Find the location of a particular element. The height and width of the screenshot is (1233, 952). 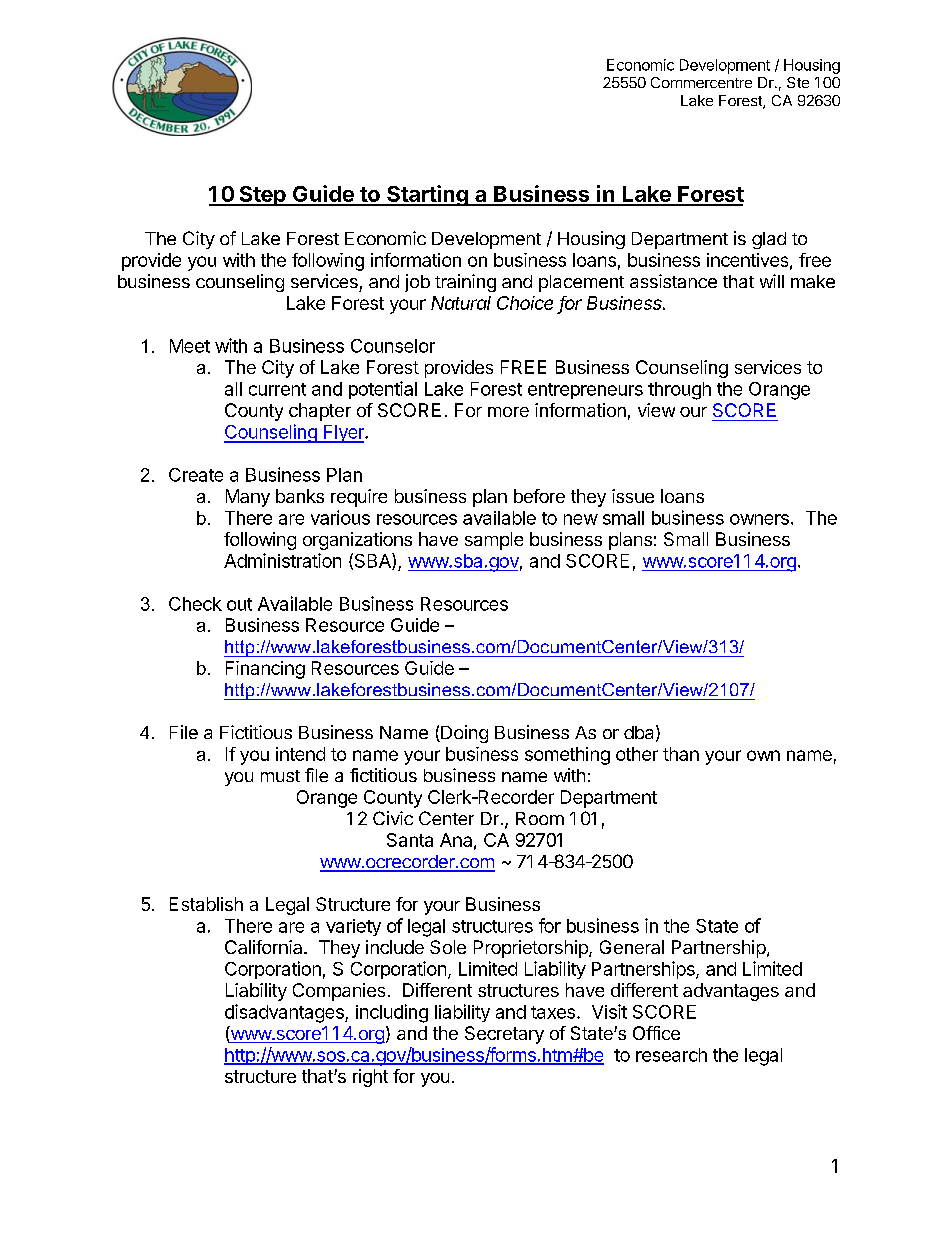

sample is located at coordinates (494, 541).
